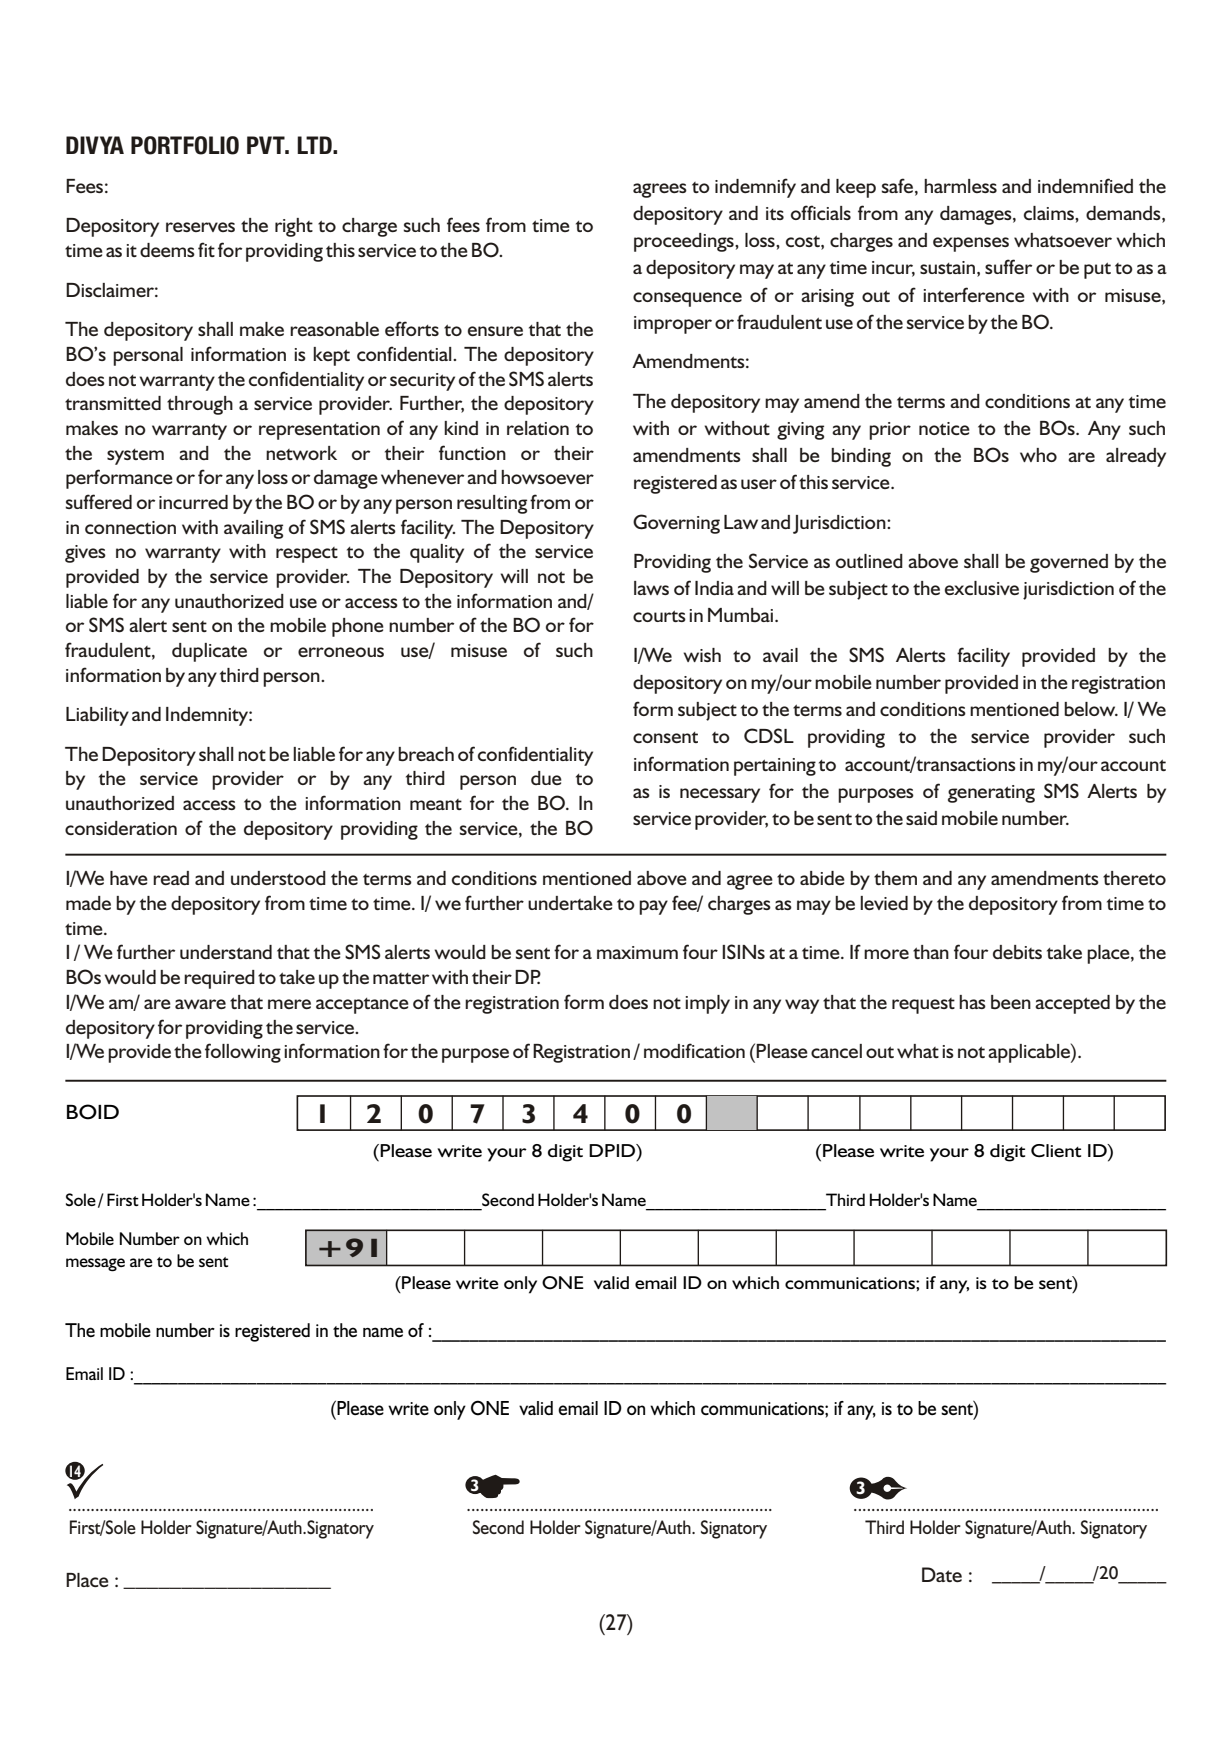  Describe the element at coordinates (991, 794) in the page. I see `generating` at that location.
